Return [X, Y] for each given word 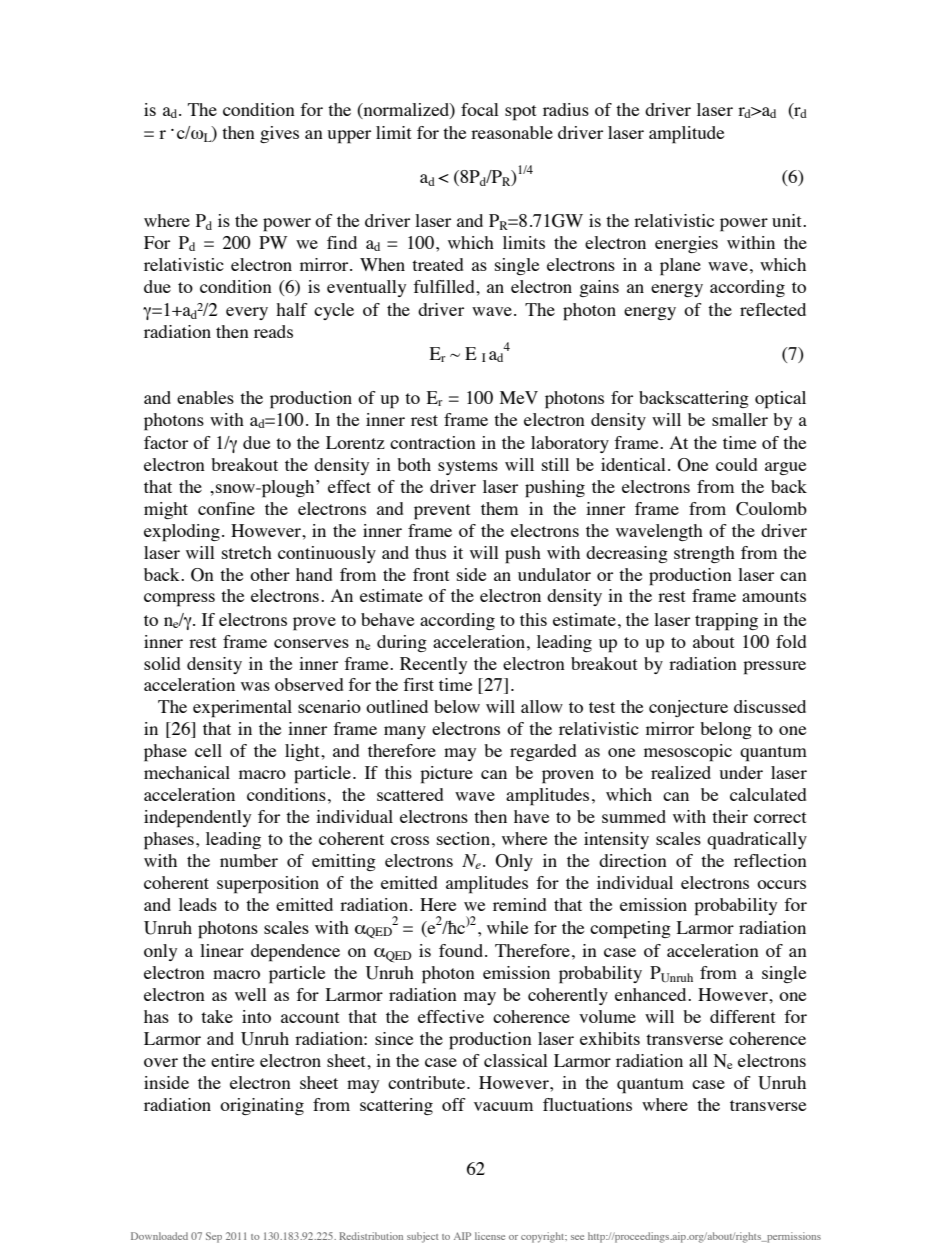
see [577, 1237]
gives [279, 134]
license [490, 1236]
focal [480, 109]
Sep [214, 1237]
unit [788, 220]
